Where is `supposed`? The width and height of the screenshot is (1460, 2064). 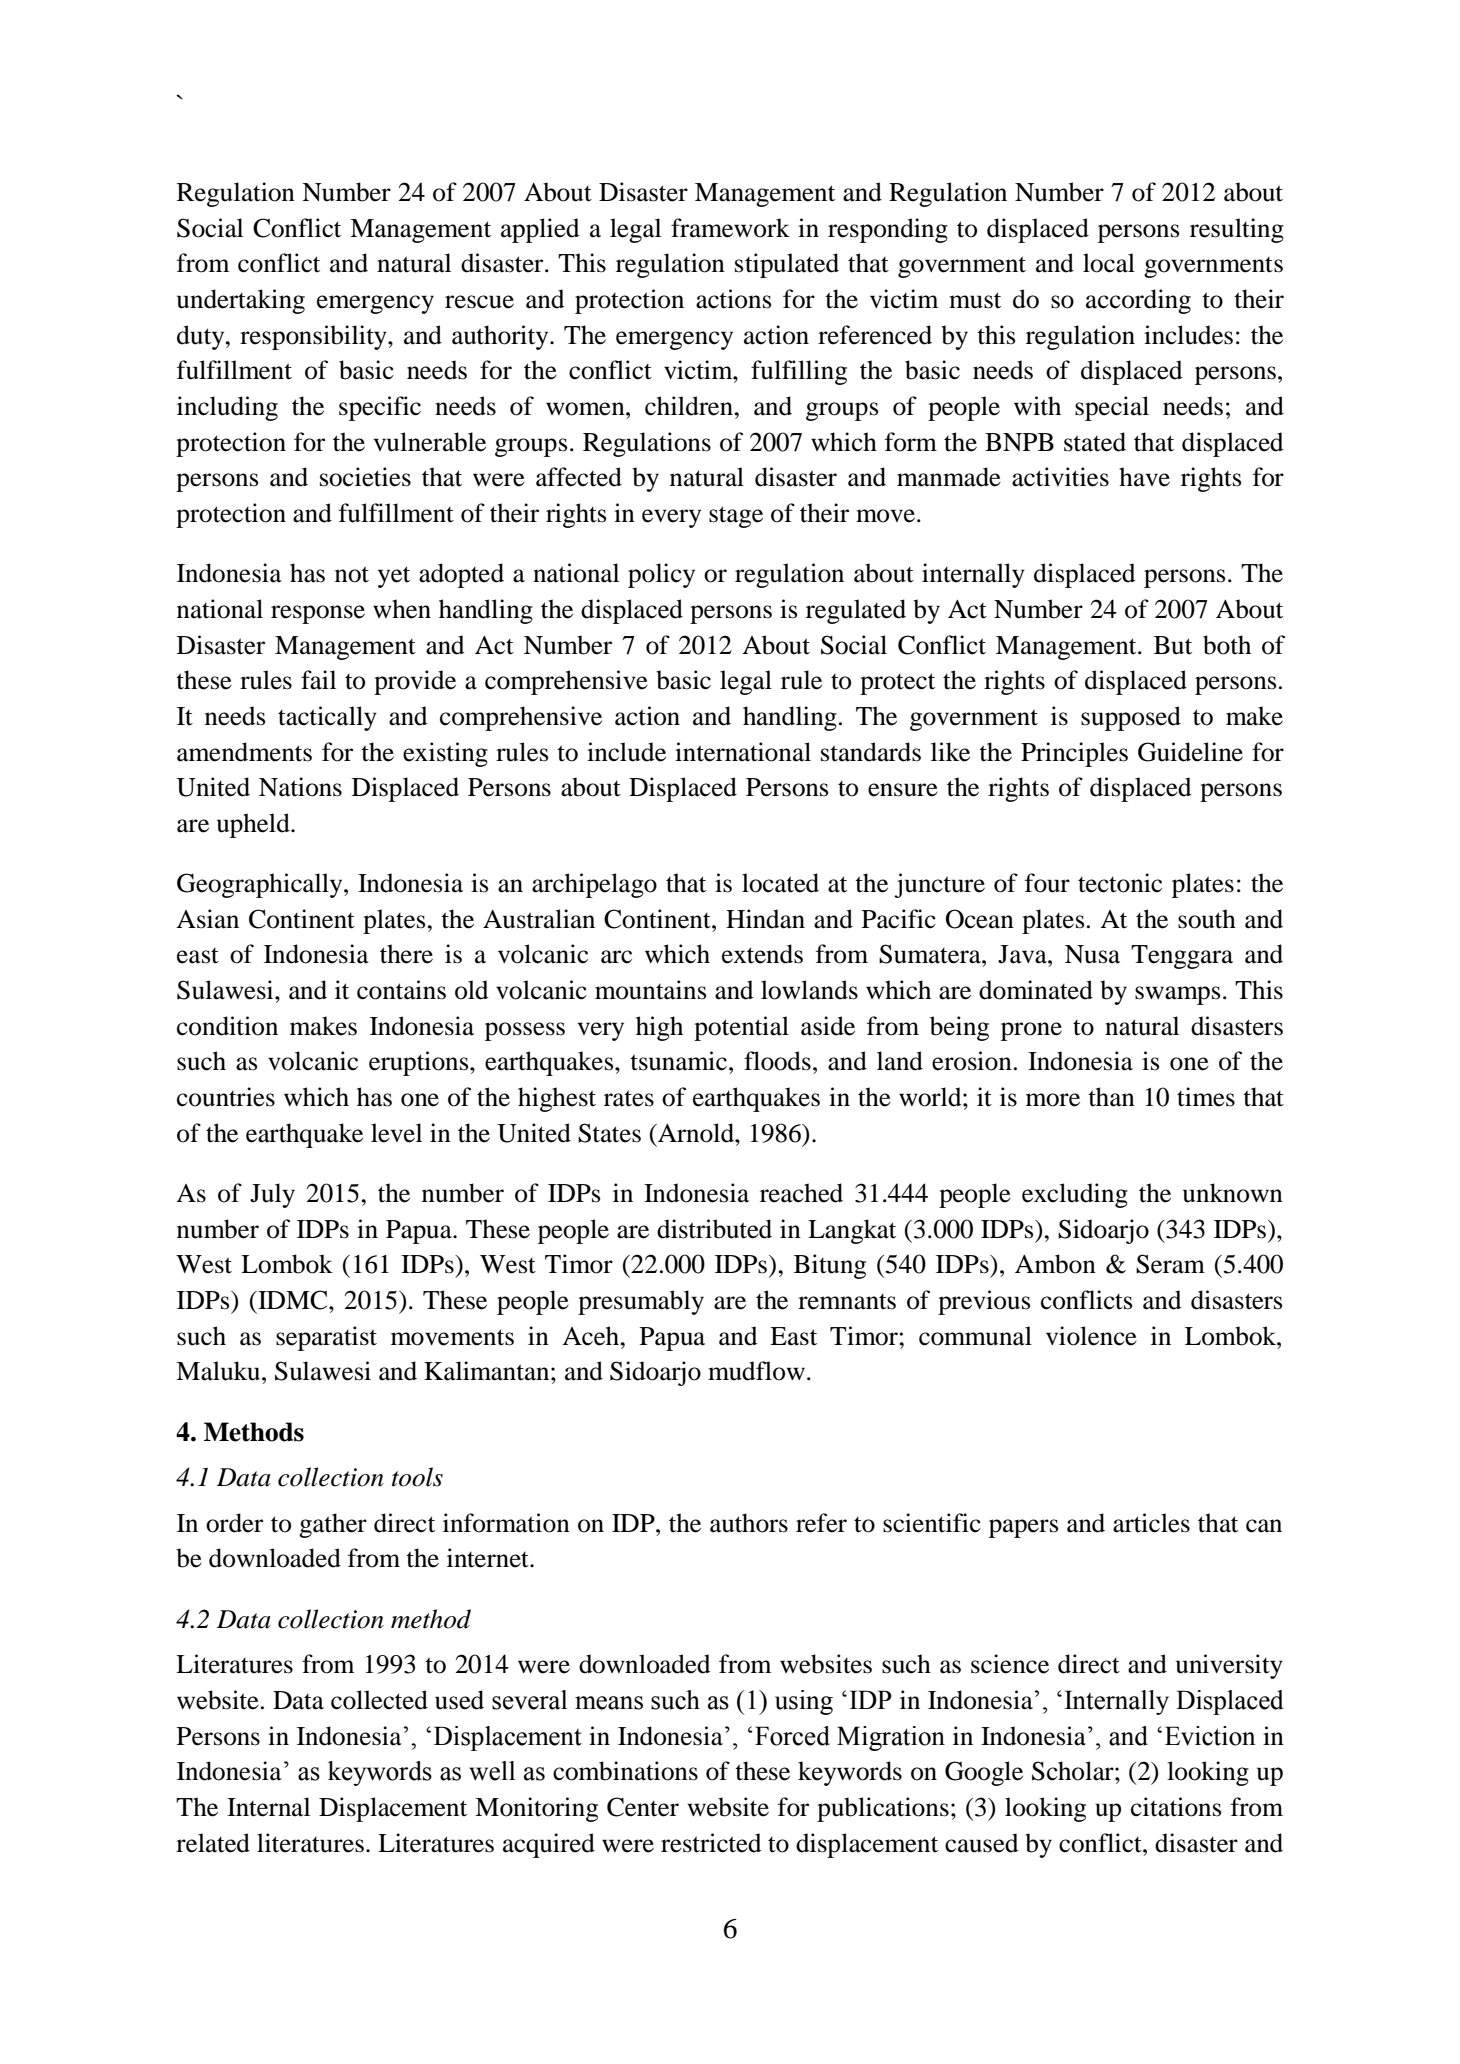
supposed is located at coordinates (1131, 718).
